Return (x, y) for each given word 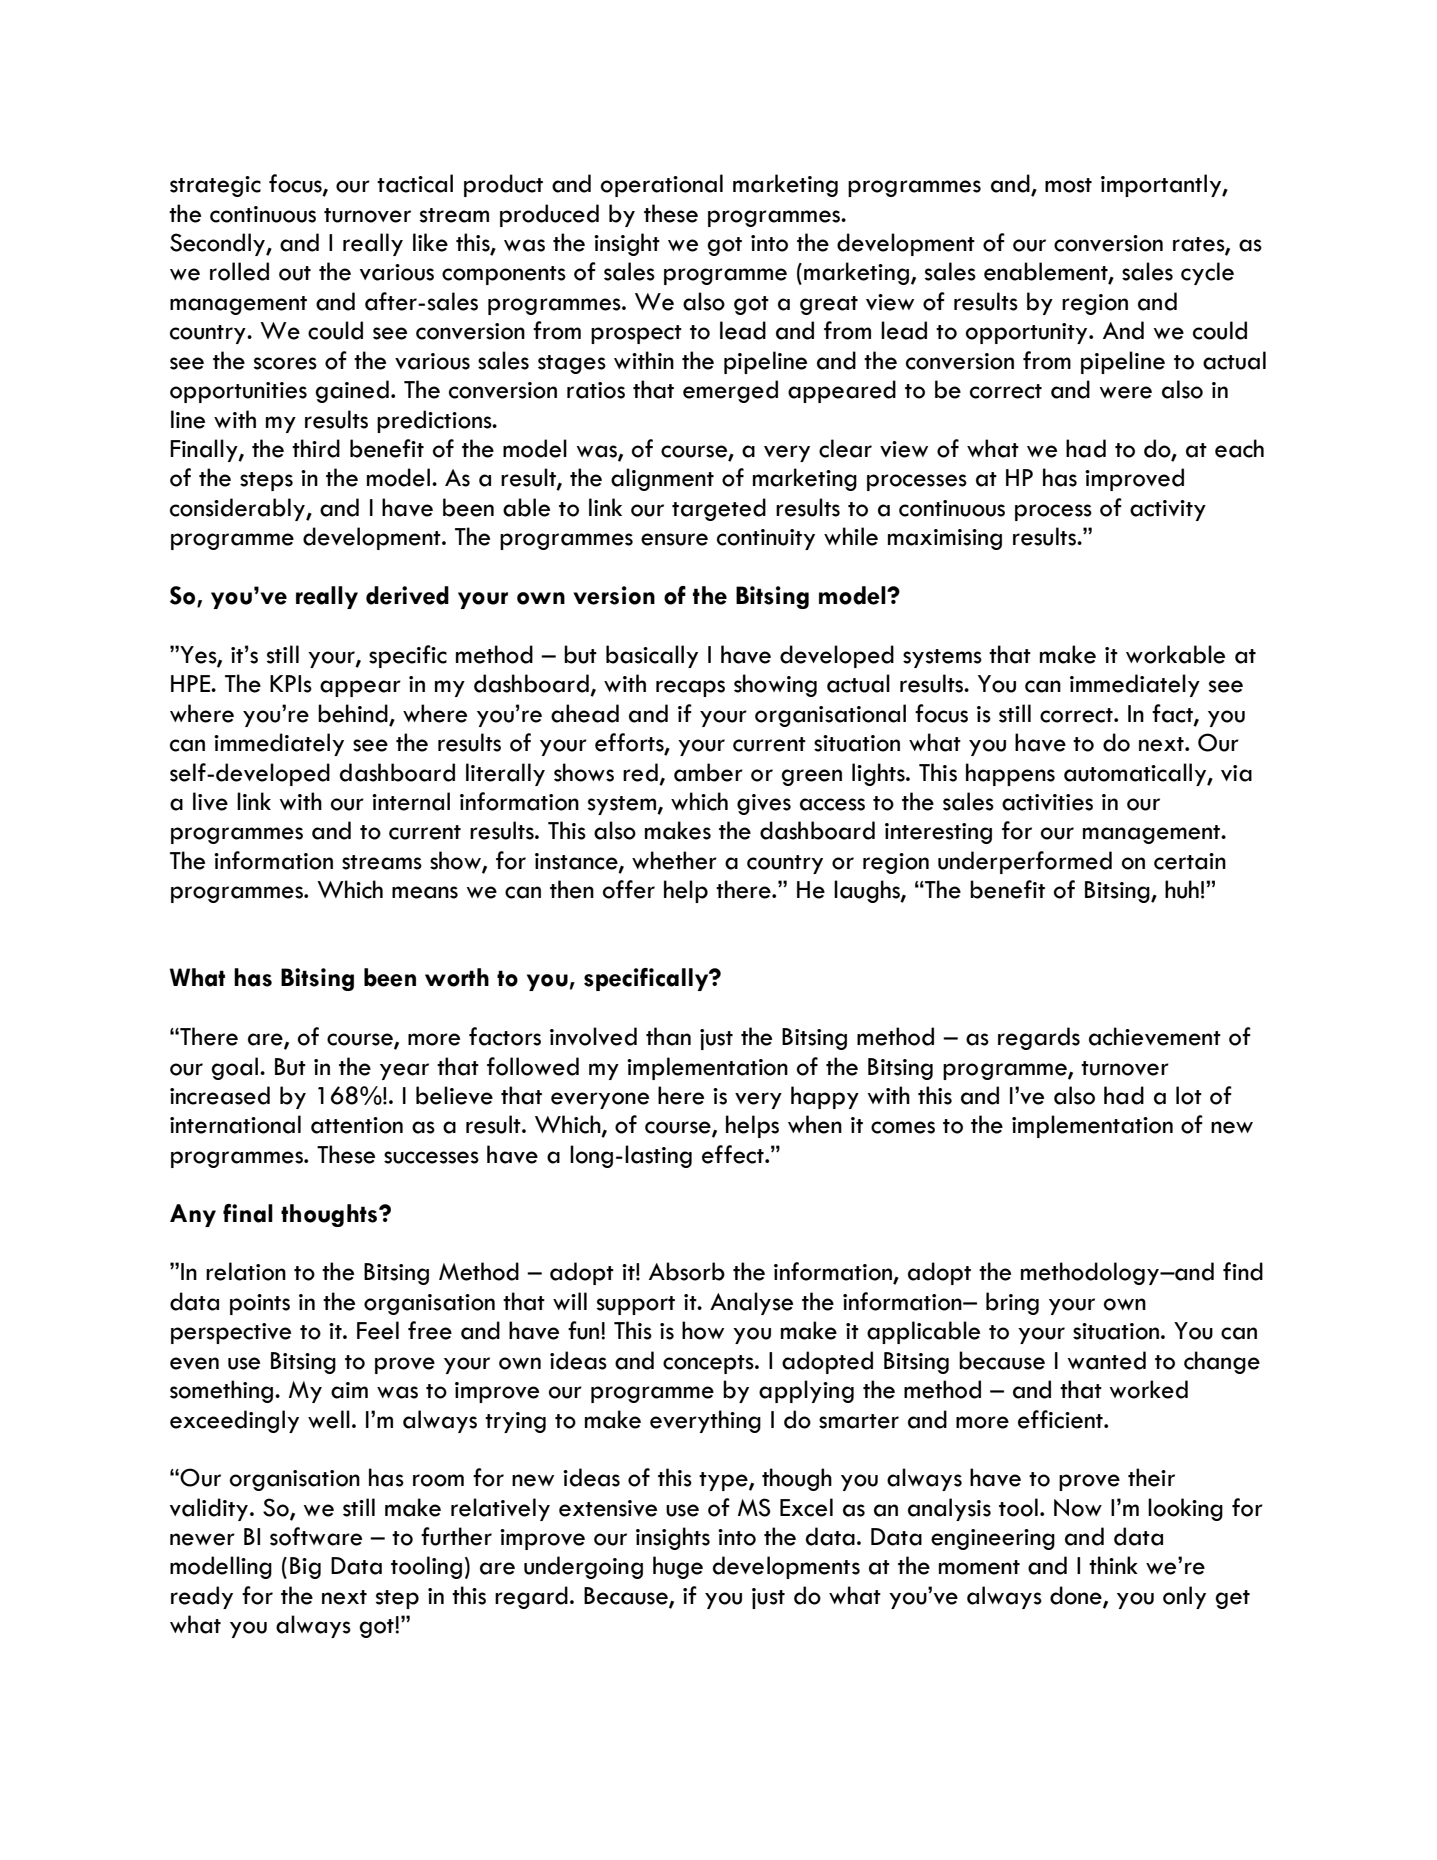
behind (354, 714)
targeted (719, 509)
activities (1047, 802)
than (668, 1036)
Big (305, 1568)
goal (234, 1068)
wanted (1107, 1360)
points (260, 1304)
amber (708, 772)
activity (1168, 510)
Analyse (751, 1303)
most (1068, 185)
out (295, 273)
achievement (1155, 1036)
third (316, 448)
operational (662, 185)
